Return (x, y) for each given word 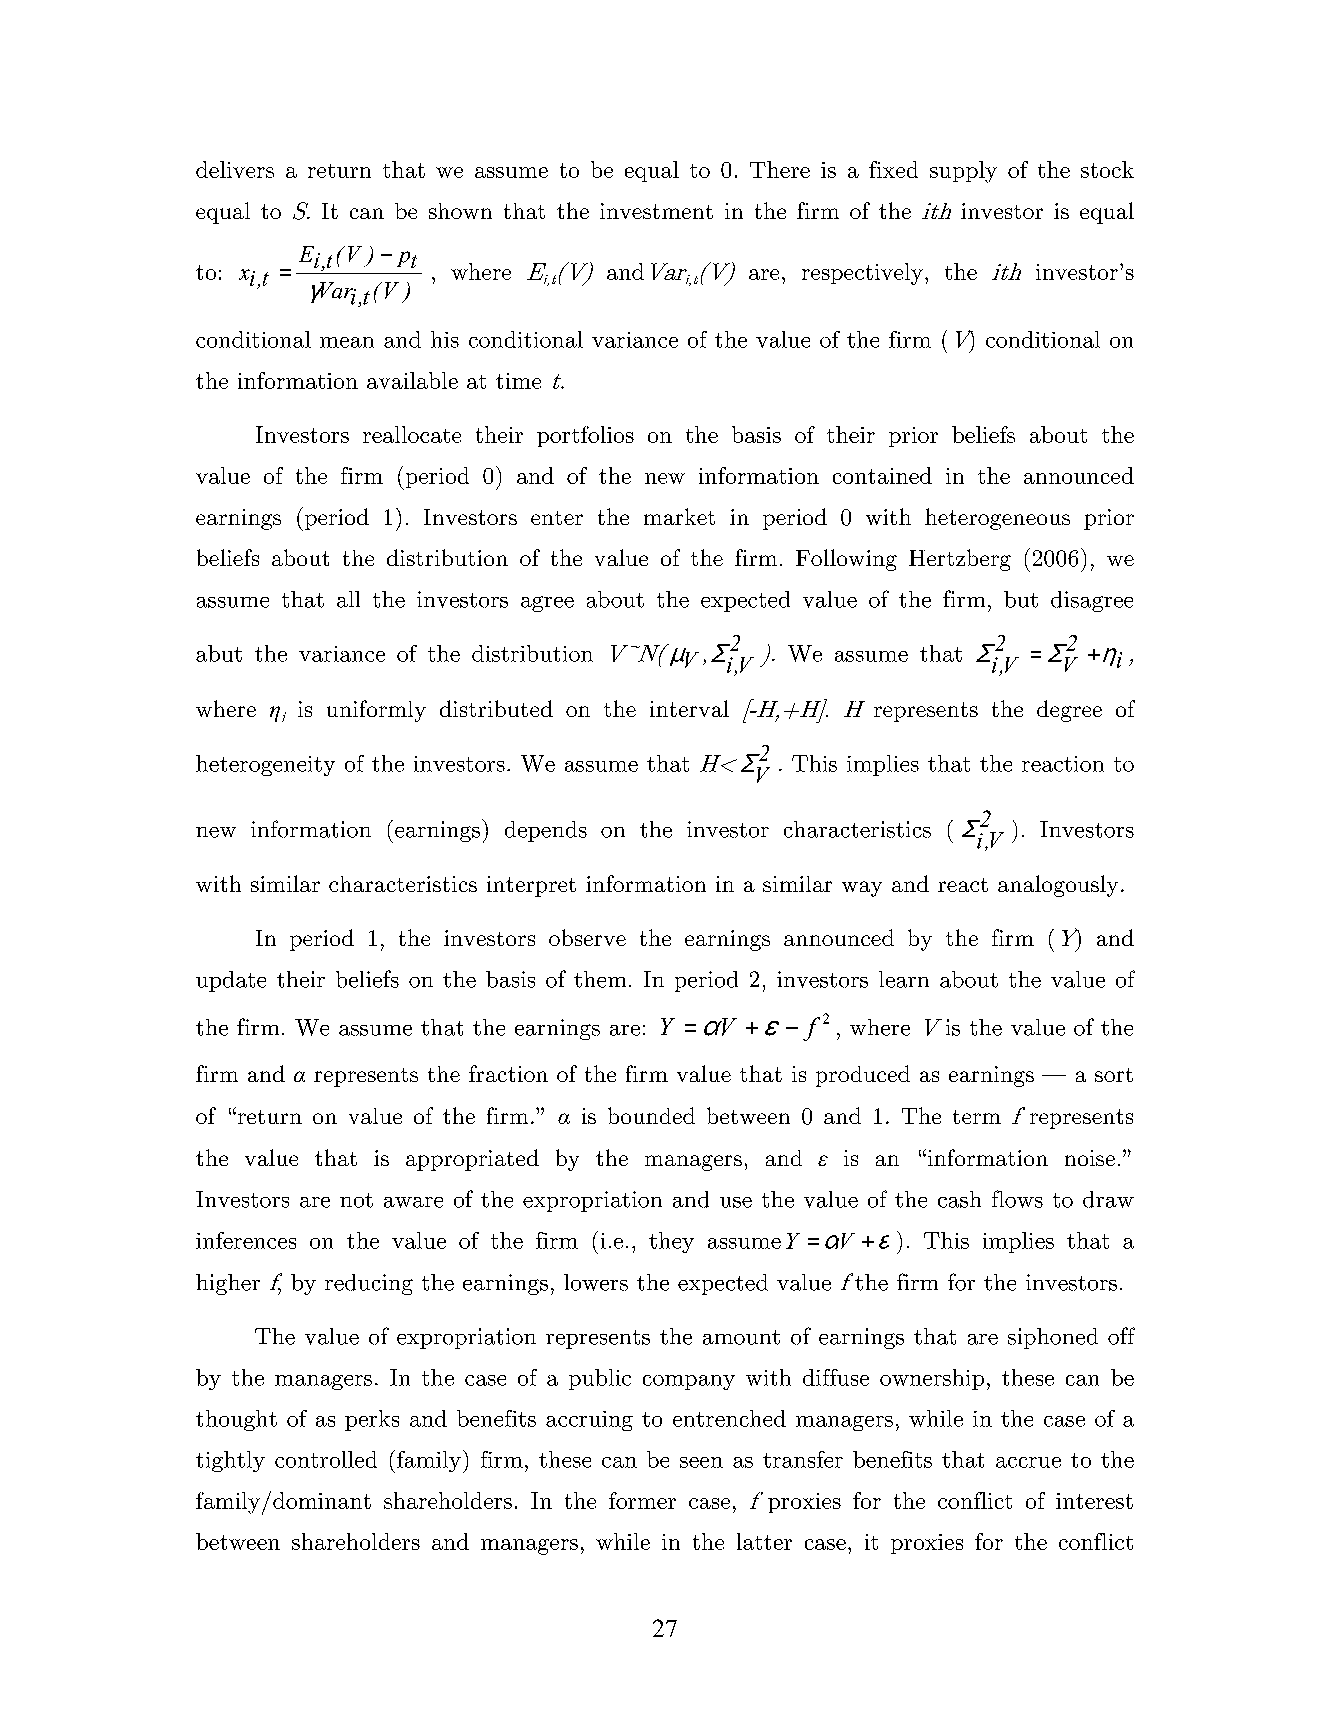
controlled (326, 1459)
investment (656, 211)
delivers (235, 169)
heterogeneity (265, 765)
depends (546, 831)
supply (963, 172)
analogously (1058, 886)
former (642, 1500)
